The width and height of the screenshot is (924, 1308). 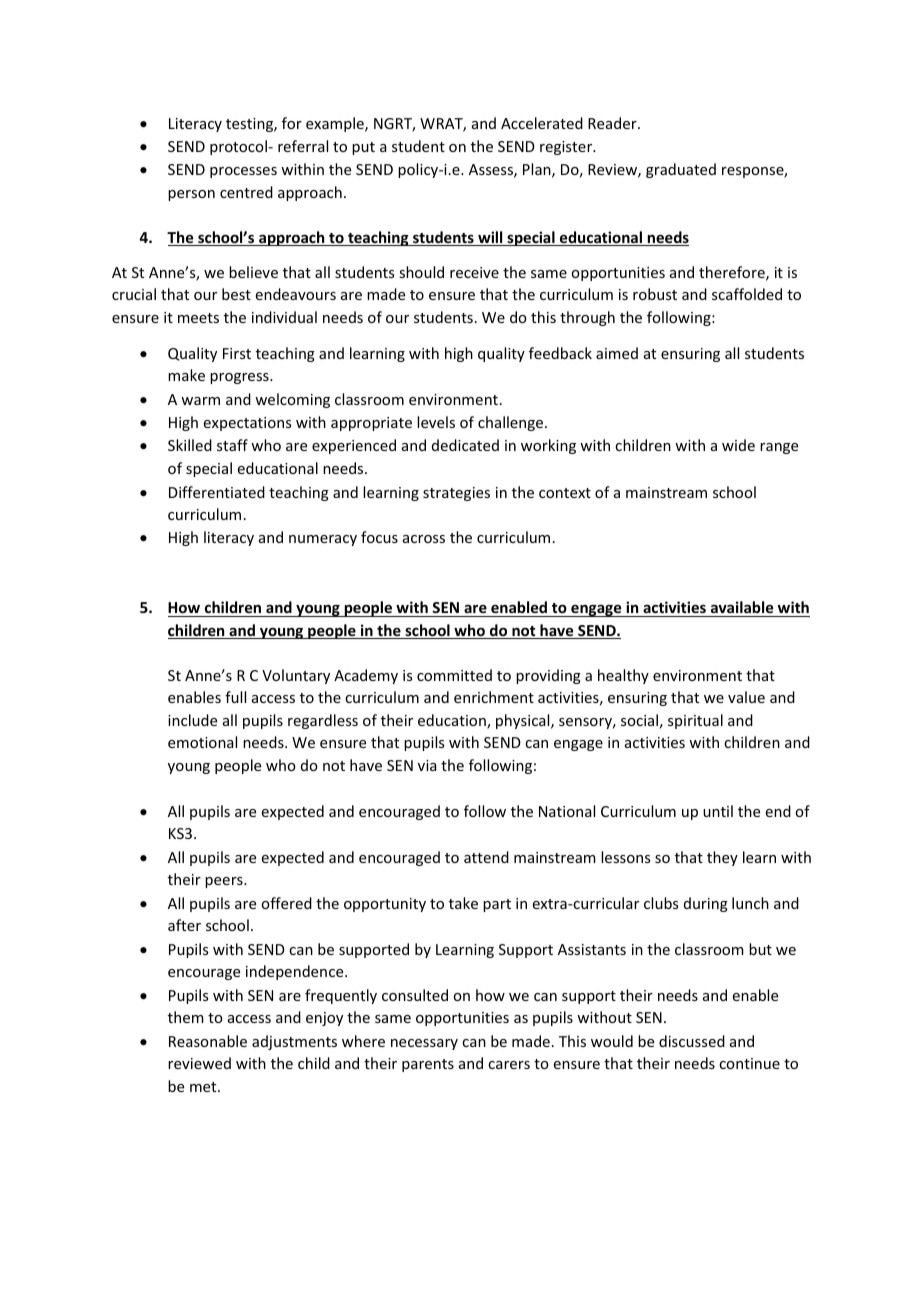 What do you see at coordinates (454, 675) in the screenshot?
I see `committed` at bounding box center [454, 675].
